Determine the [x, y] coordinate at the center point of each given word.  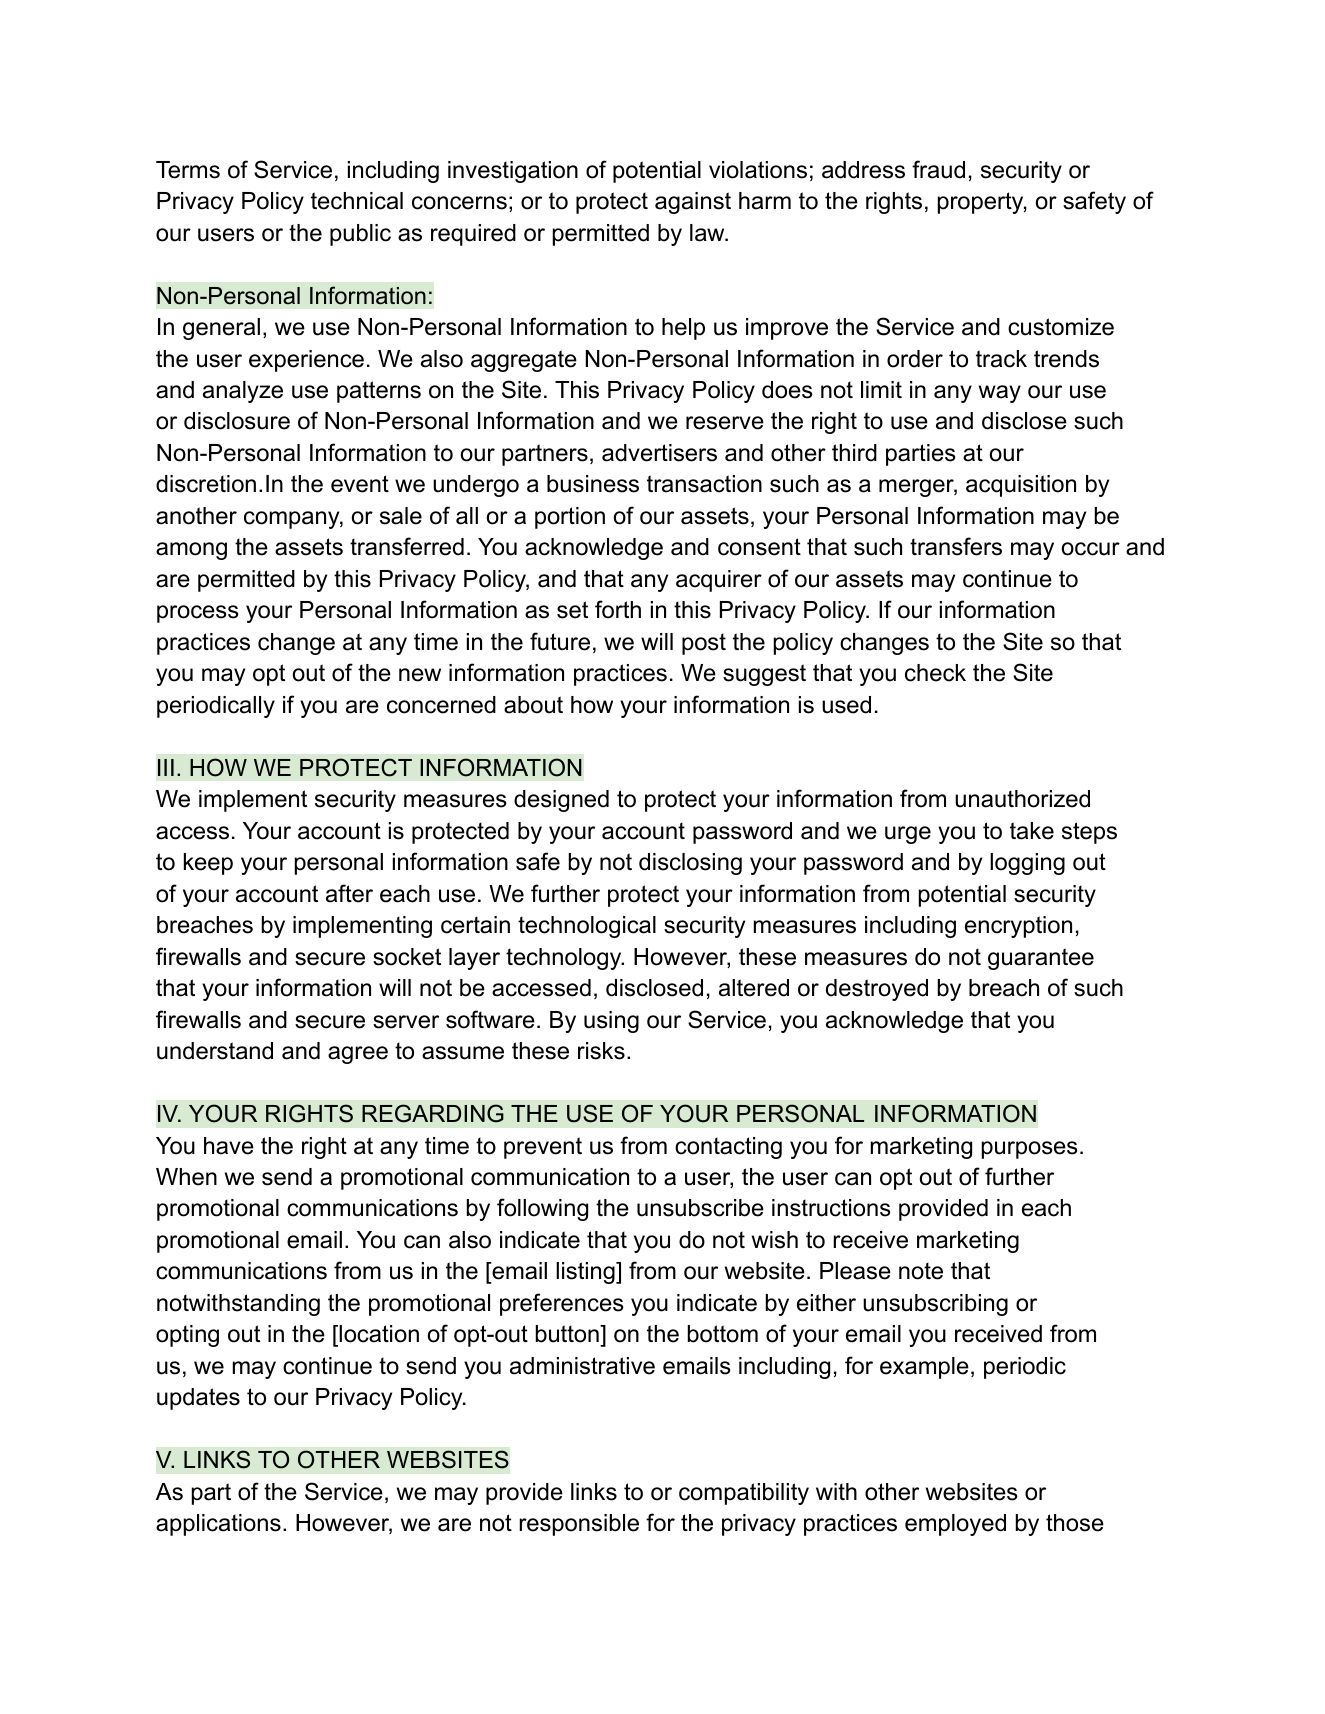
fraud [938, 169]
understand [215, 1051]
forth [618, 609]
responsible [579, 1525]
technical [357, 201]
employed [955, 1525]
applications [218, 1525]
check [935, 673]
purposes [1030, 1150]
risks [601, 1051]
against [693, 203]
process [198, 614]
